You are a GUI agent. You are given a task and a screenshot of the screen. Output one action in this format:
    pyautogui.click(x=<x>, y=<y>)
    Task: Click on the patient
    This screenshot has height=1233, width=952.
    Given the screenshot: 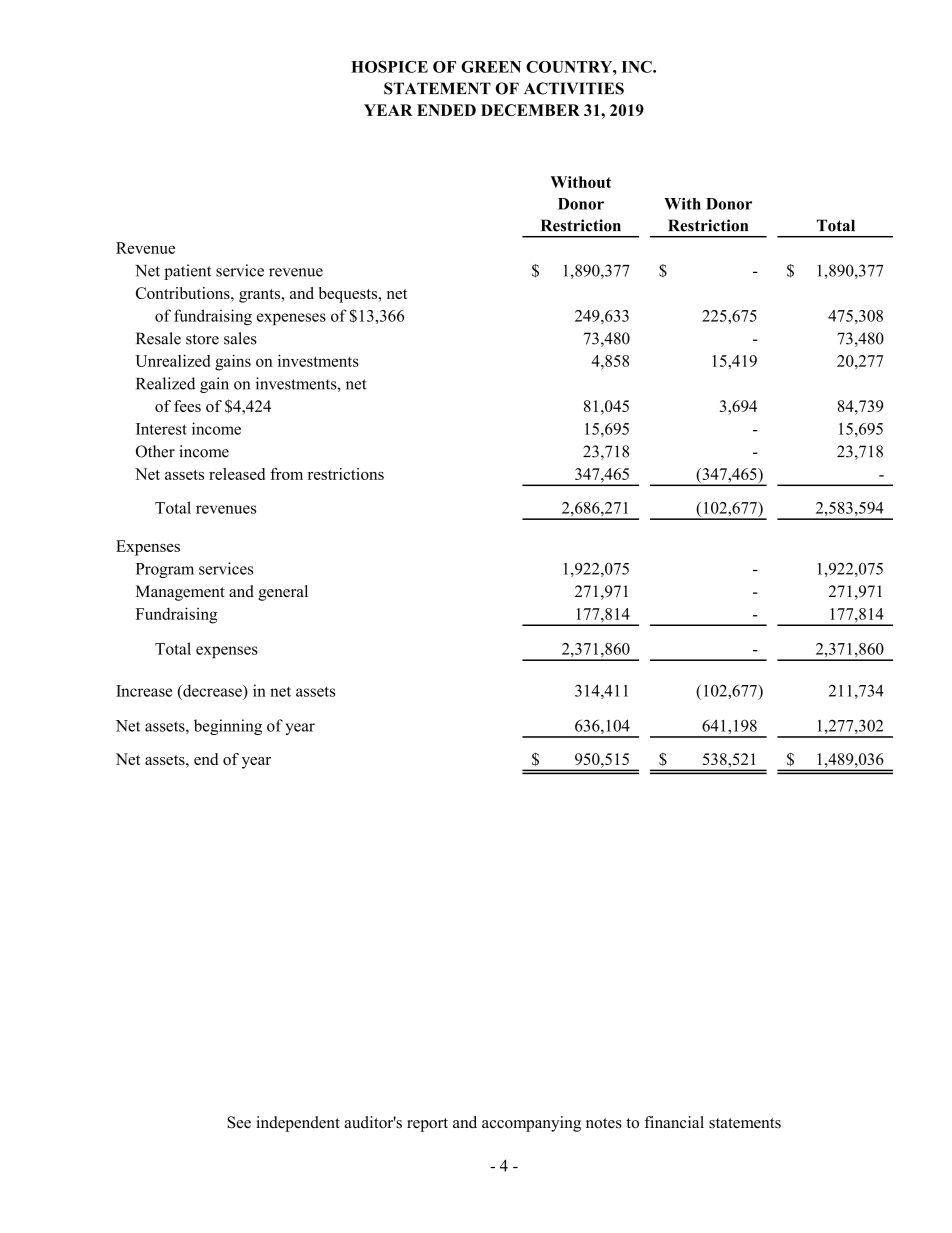 What is the action you would take?
    pyautogui.click(x=187, y=272)
